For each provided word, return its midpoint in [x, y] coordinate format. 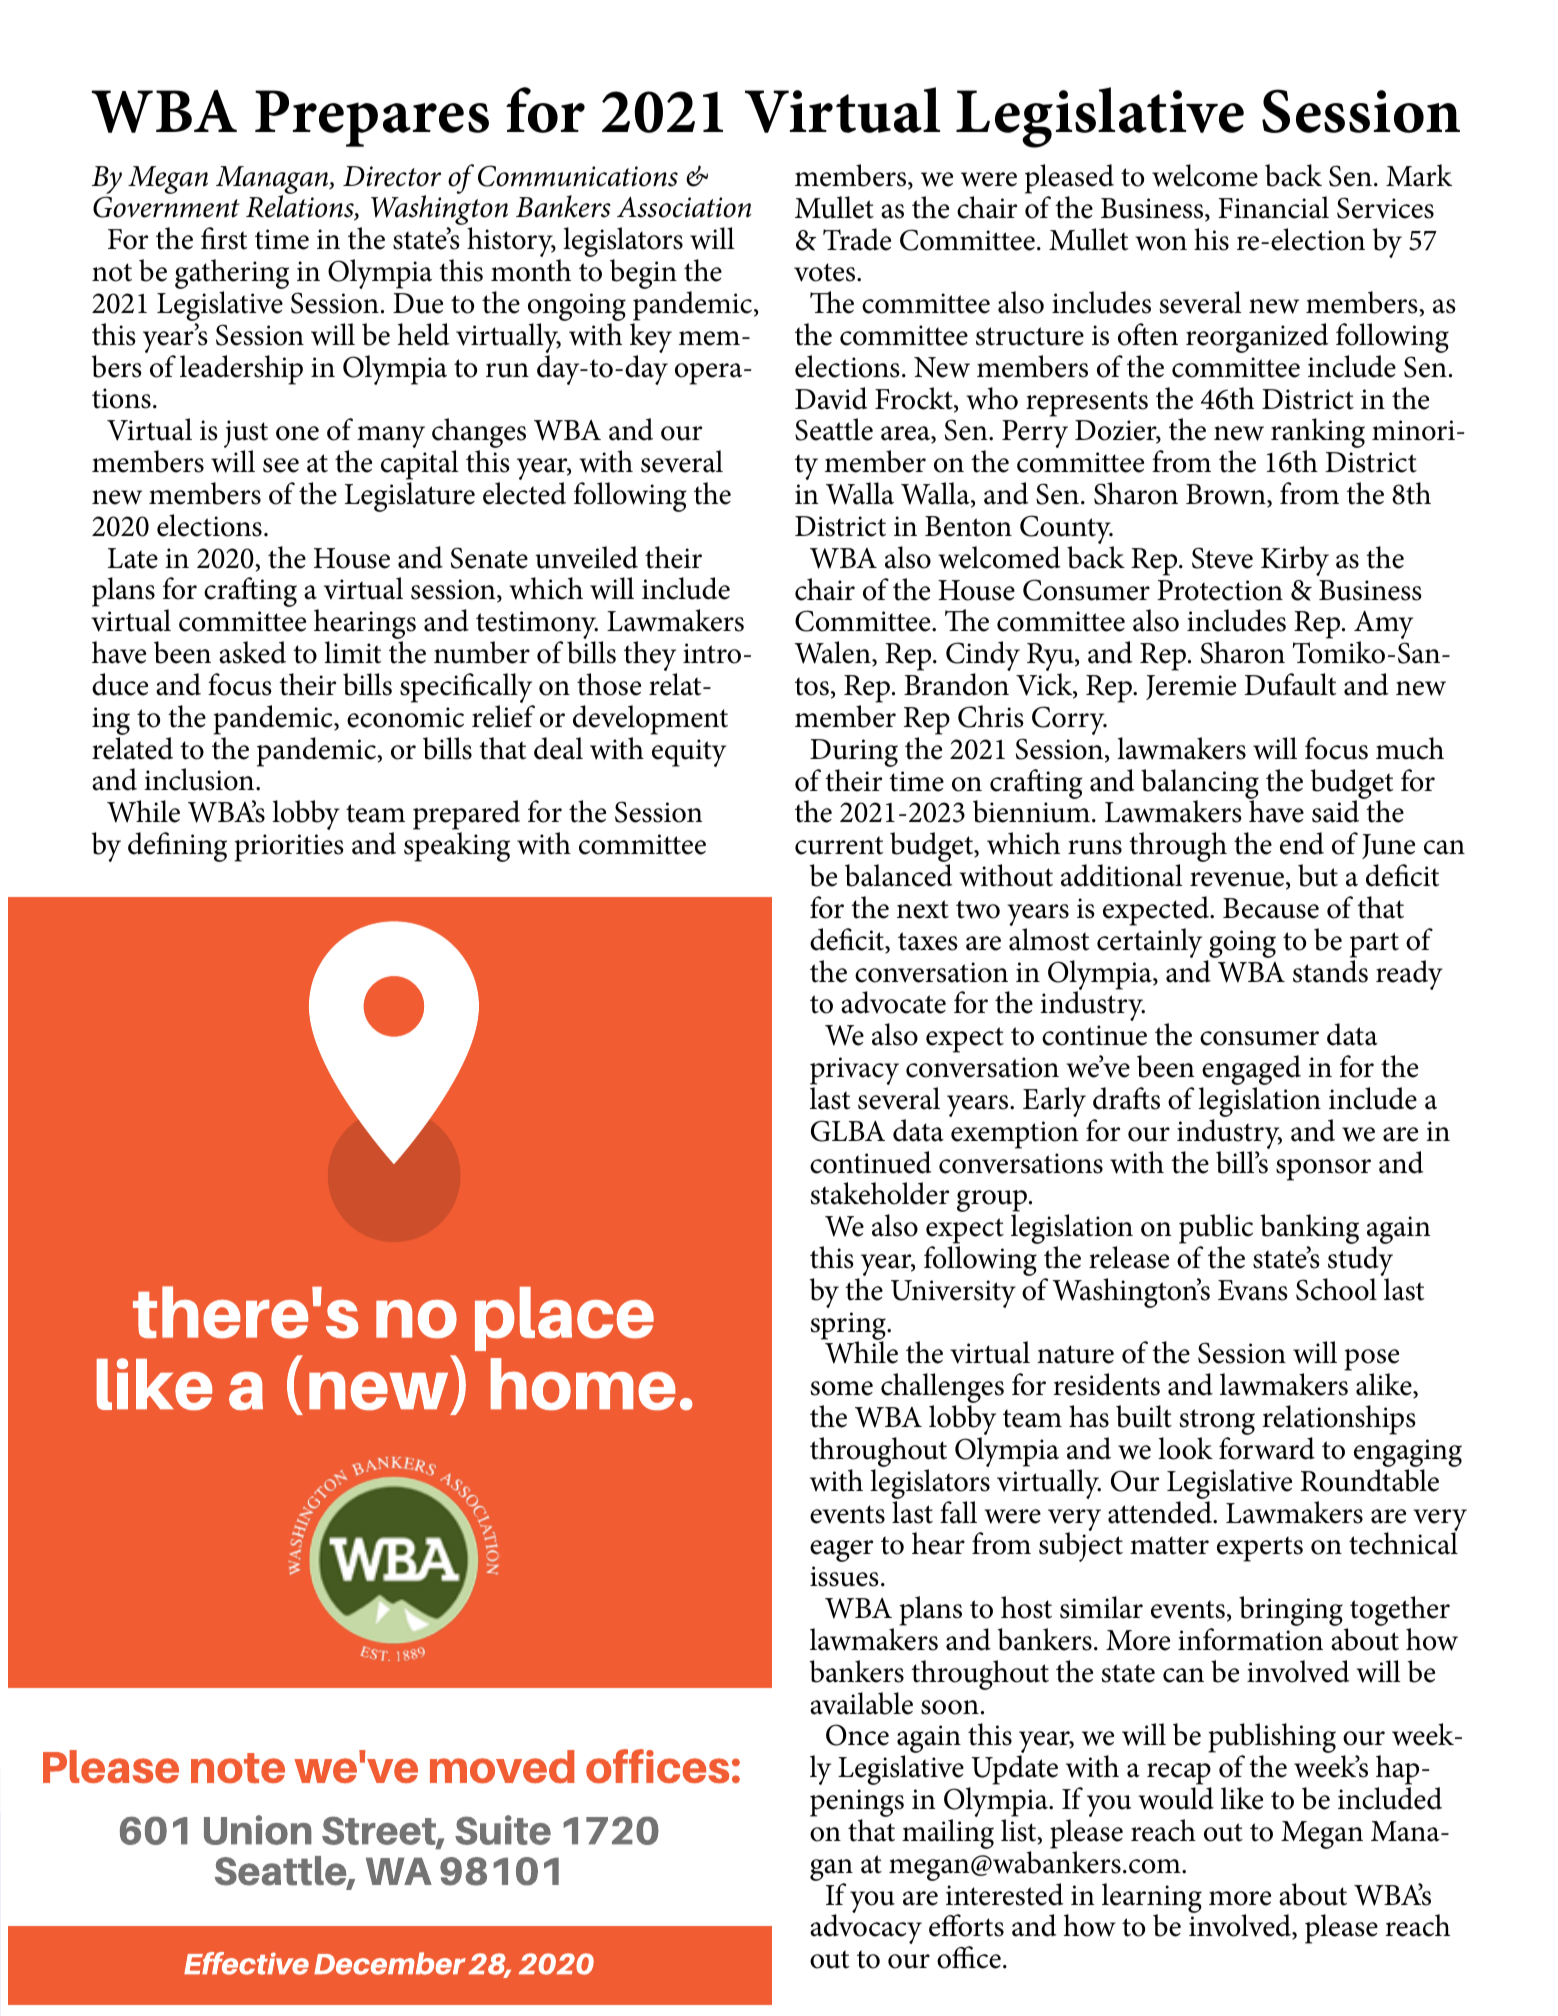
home [583, 1384]
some [842, 1388]
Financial [1273, 207]
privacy [854, 1072]
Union [258, 1830]
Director [392, 176]
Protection [1220, 590]
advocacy [866, 1929]
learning [1152, 1899]
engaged [1251, 1071]
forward [1267, 1448]
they [650, 657]
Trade [857, 239]
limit [352, 652]
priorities [289, 848]
